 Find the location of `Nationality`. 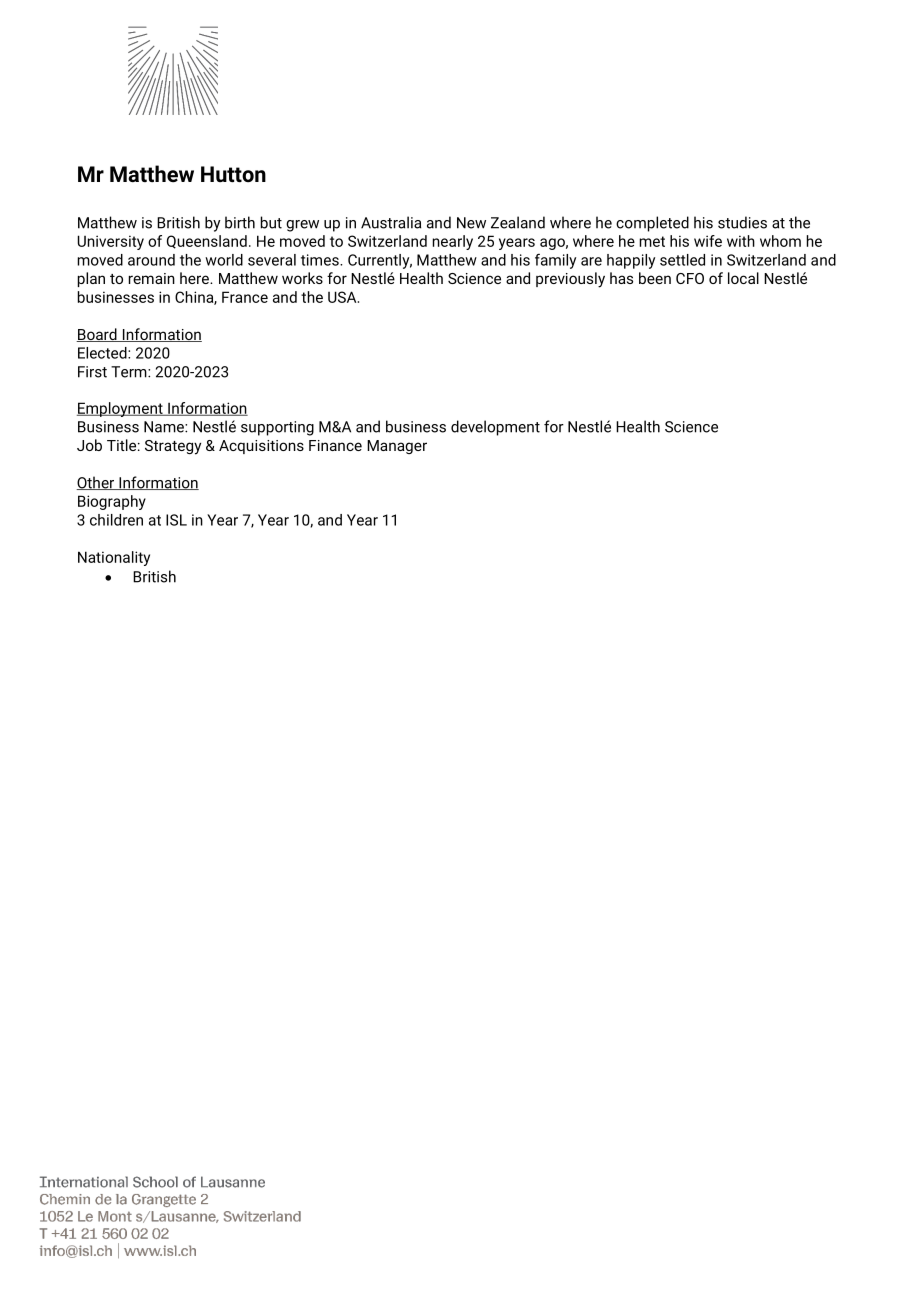

Nationality is located at coordinates (114, 558).
